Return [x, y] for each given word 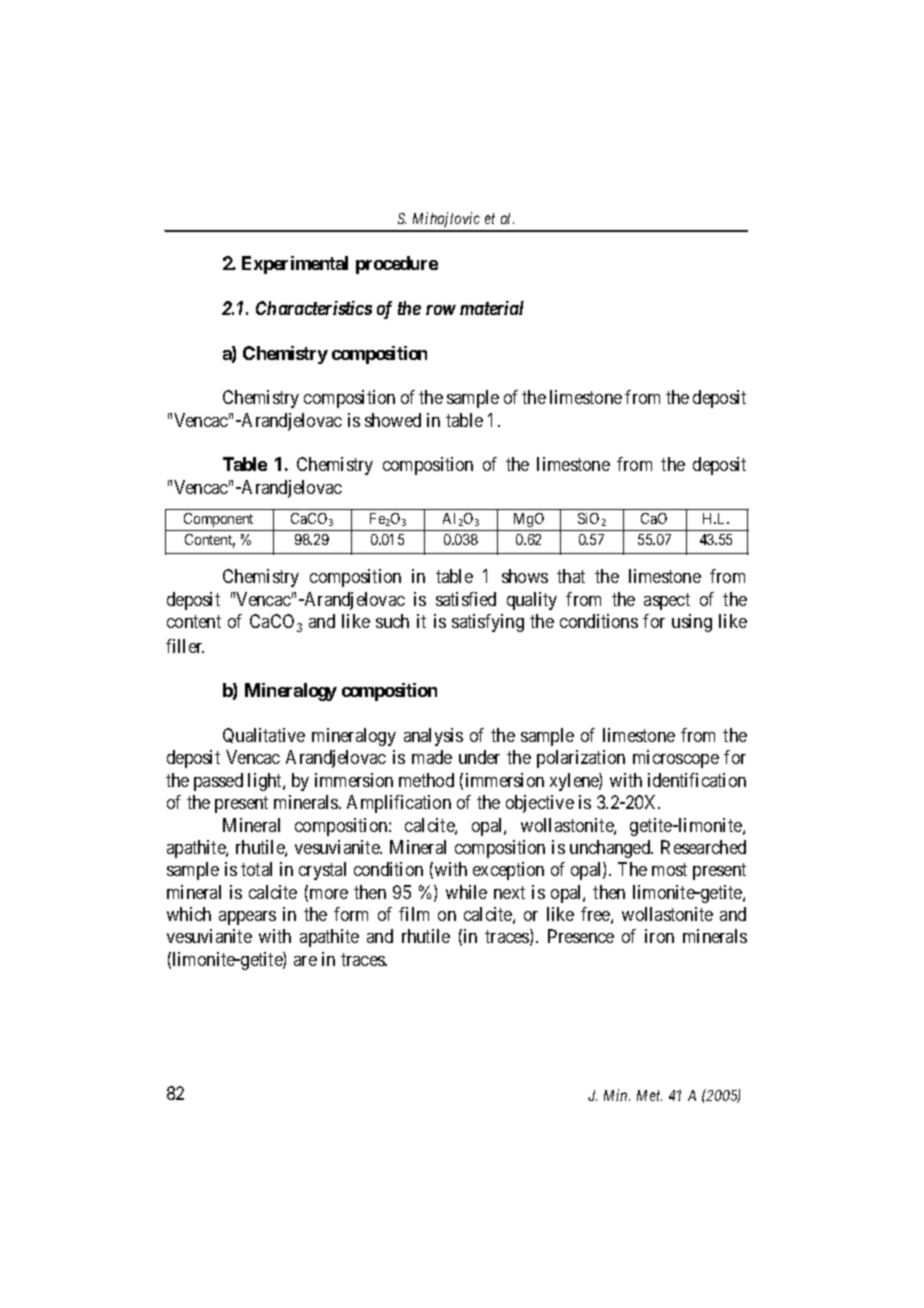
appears [247, 918]
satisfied [466, 599]
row [441, 310]
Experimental [295, 265]
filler [185, 646]
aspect [667, 601]
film [414, 914]
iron [659, 936]
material [492, 308]
